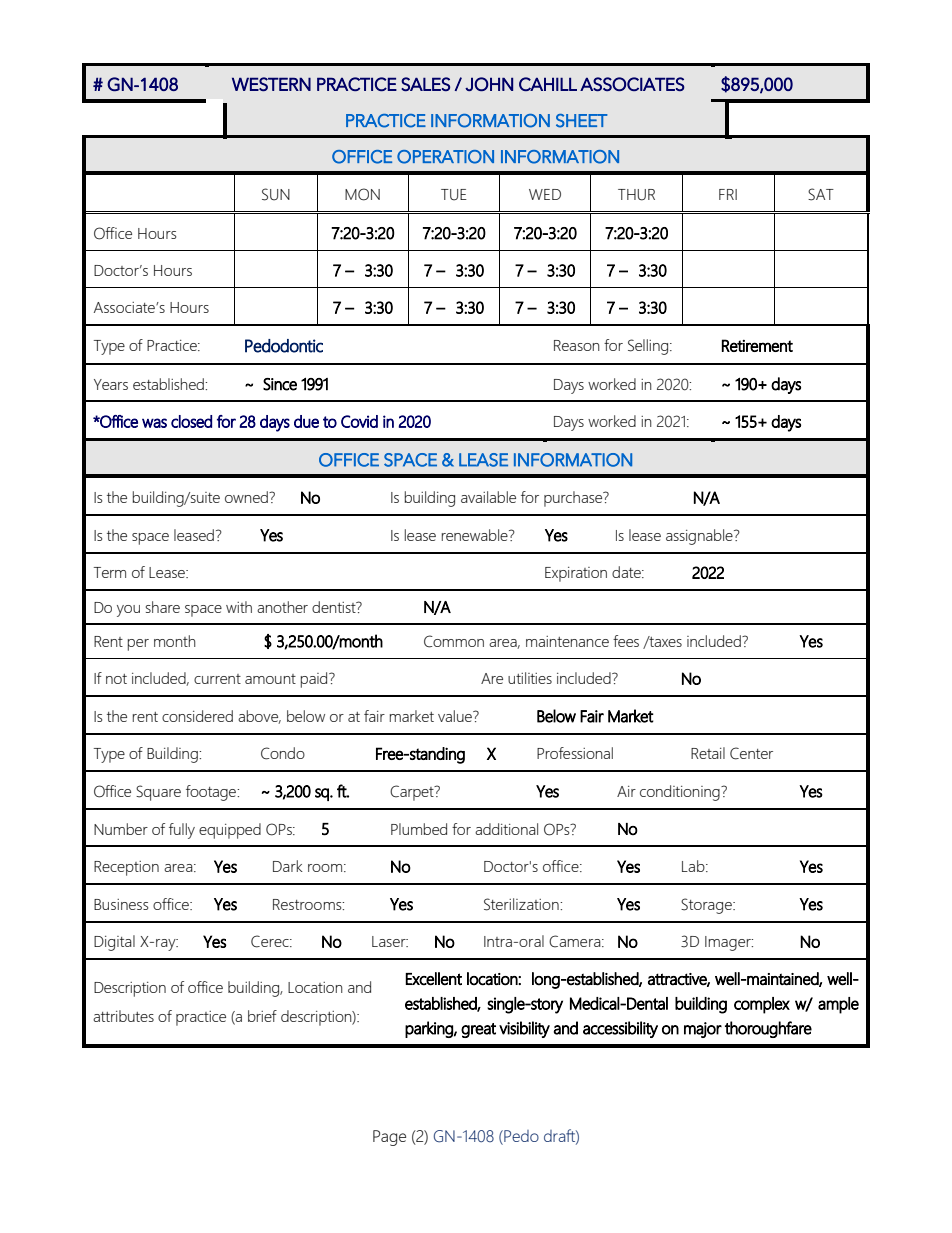  What do you see at coordinates (728, 194) in the page?
I see `FRI` at bounding box center [728, 194].
